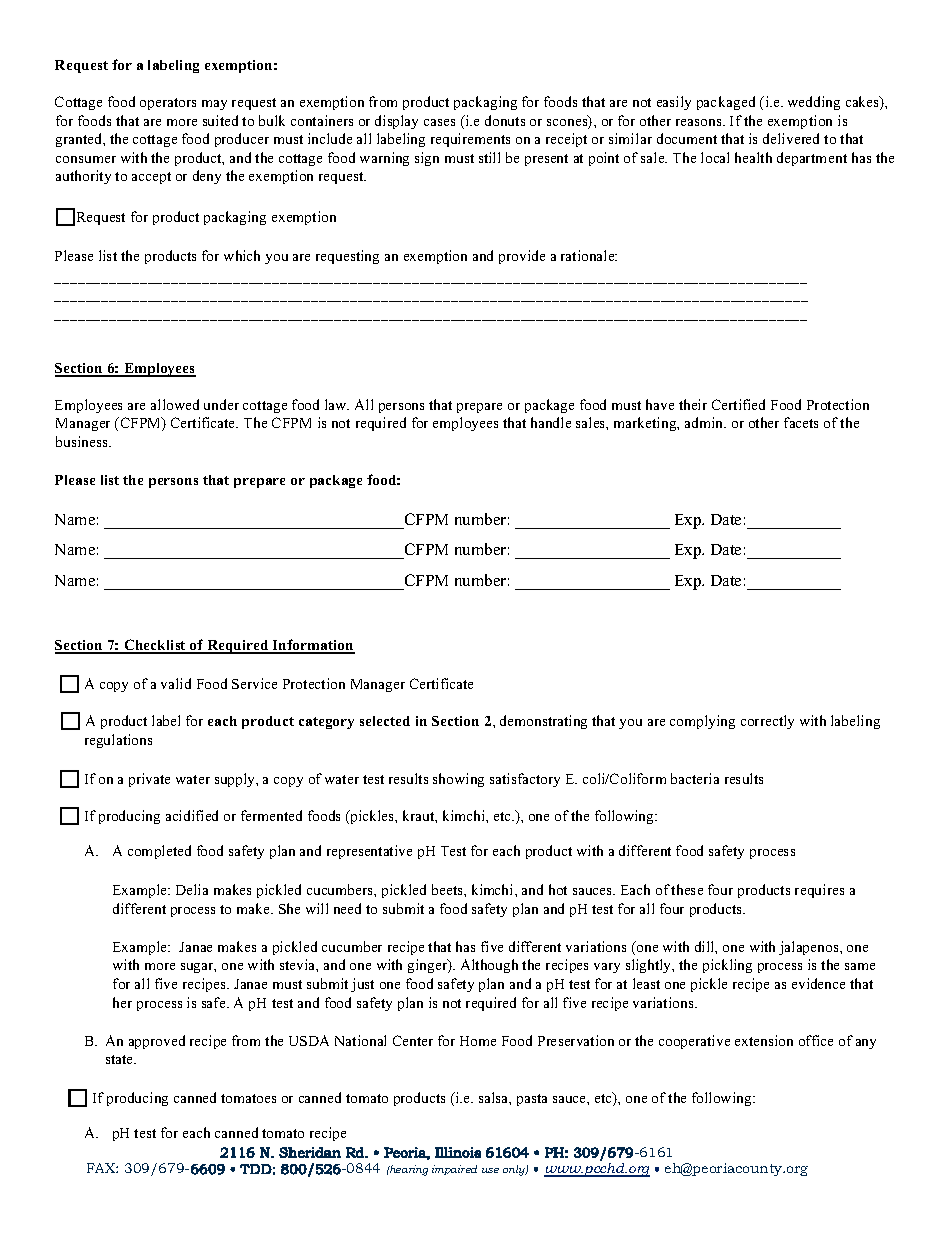  Describe the element at coordinates (121, 1059) in the screenshot. I see `state` at that location.
